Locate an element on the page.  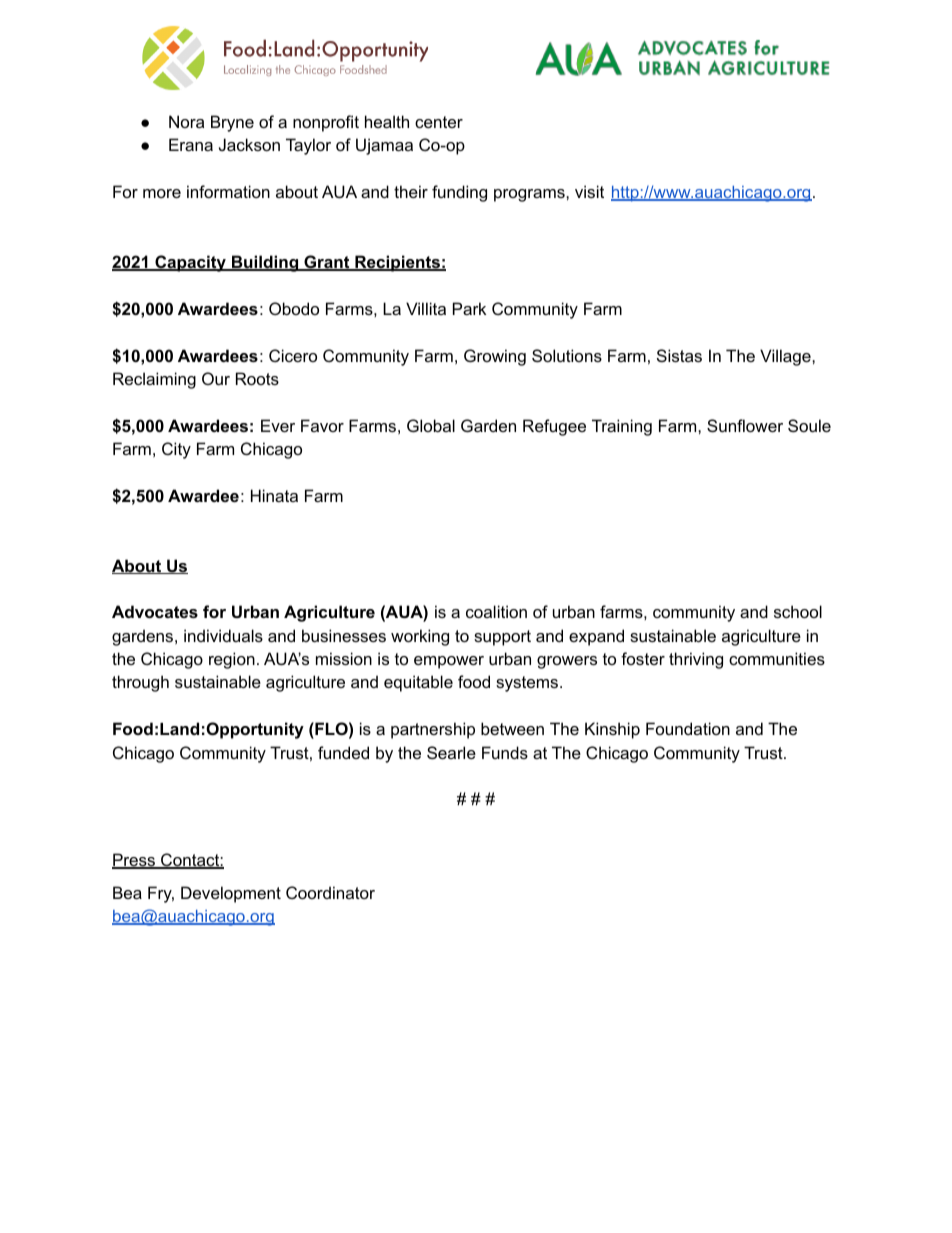
Hinata is located at coordinates (274, 495).
